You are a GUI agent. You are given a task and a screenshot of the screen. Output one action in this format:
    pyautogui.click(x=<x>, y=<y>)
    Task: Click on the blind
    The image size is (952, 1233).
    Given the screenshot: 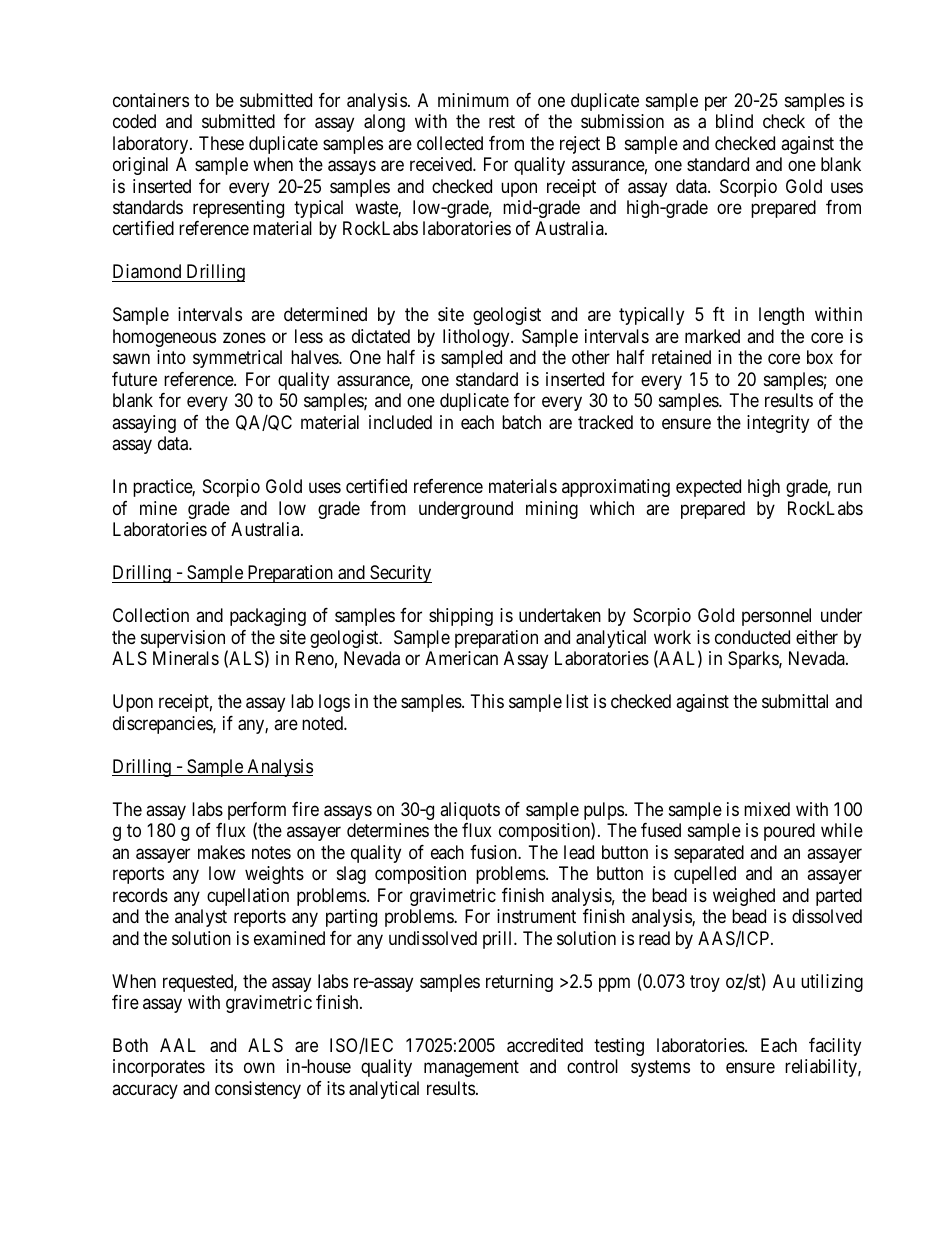 What is the action you would take?
    pyautogui.click(x=734, y=121)
